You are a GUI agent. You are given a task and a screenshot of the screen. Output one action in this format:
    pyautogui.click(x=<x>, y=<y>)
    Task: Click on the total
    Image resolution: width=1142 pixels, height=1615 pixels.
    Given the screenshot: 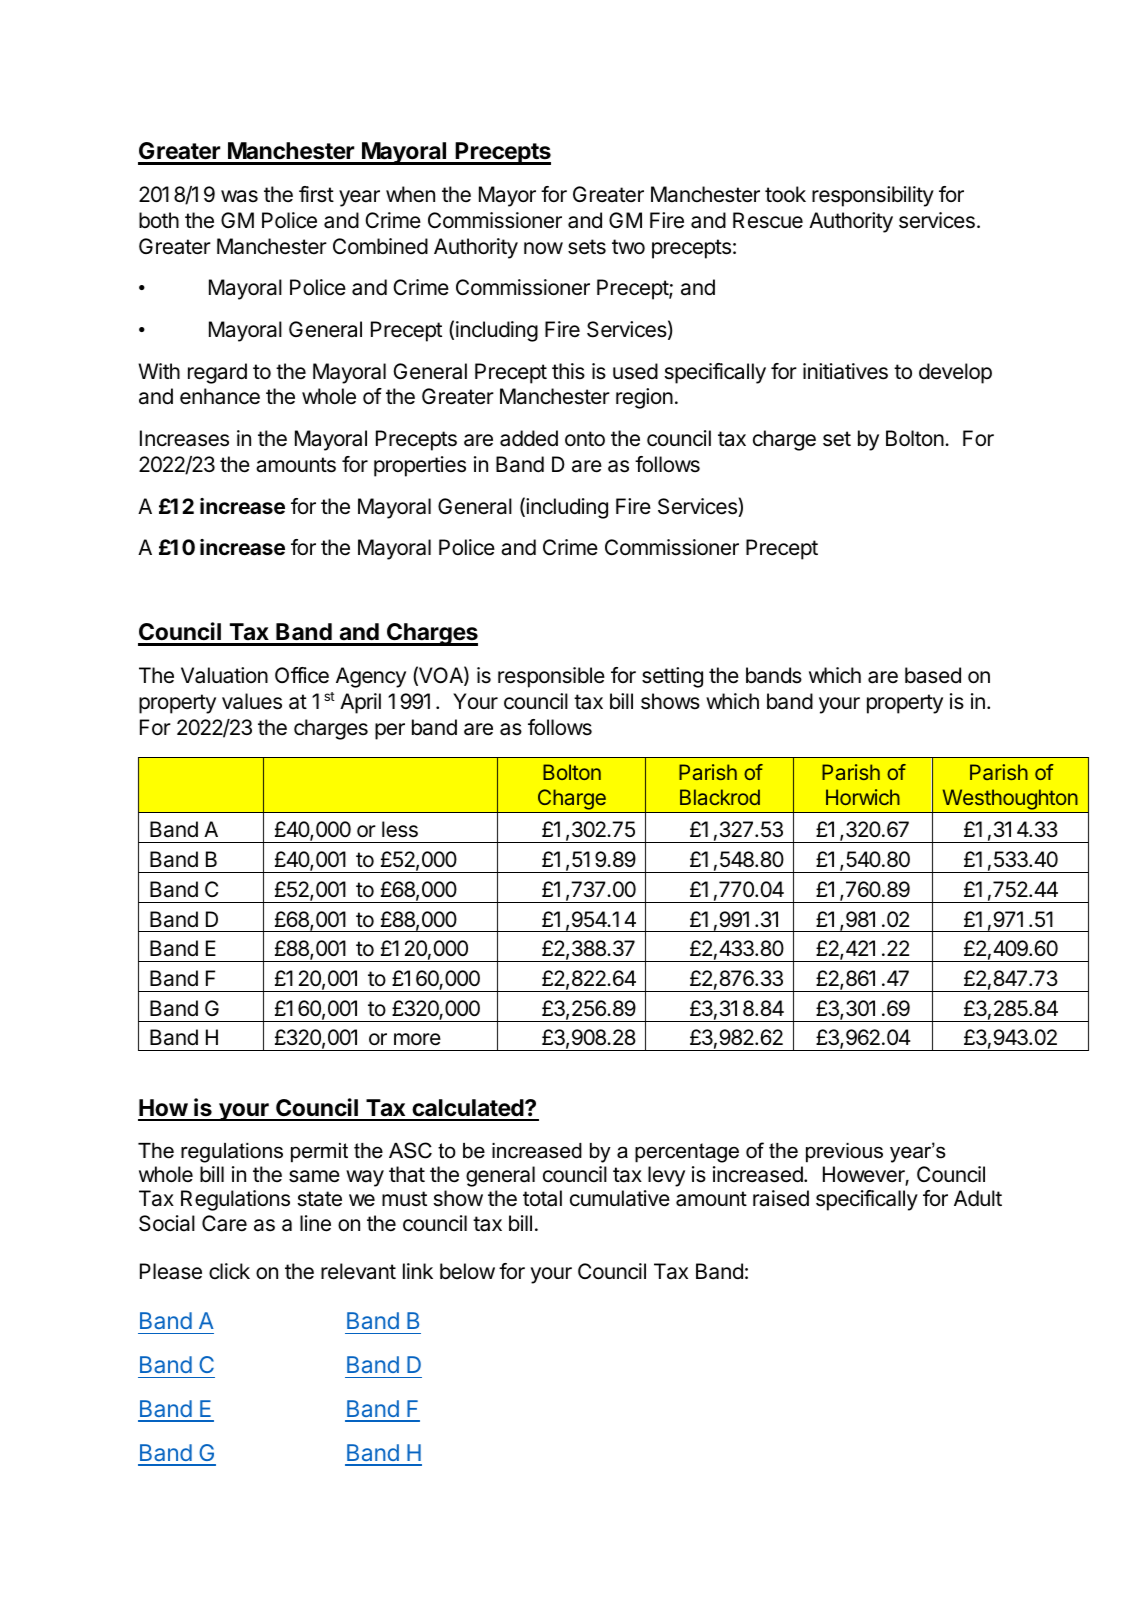 What is the action you would take?
    pyautogui.click(x=542, y=1198)
